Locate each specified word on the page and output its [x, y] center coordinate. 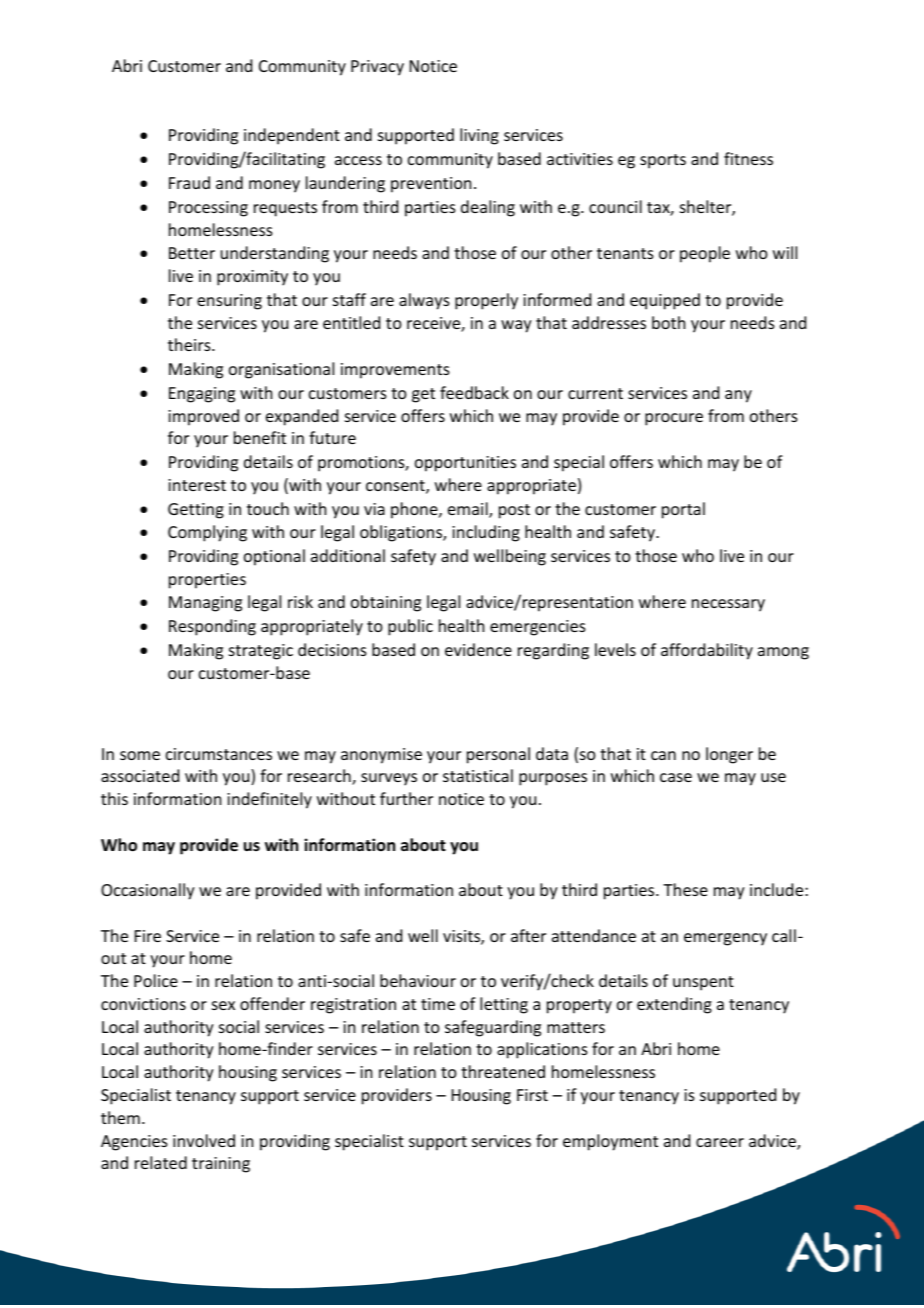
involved [204, 1140]
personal [498, 755]
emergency [725, 939]
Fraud [189, 182]
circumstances [219, 754]
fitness [748, 158]
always [424, 301]
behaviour [418, 980]
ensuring [229, 302]
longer [729, 755]
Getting [196, 511]
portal [683, 510]
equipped [665, 301]
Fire [148, 936]
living [479, 136]
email [469, 510]
